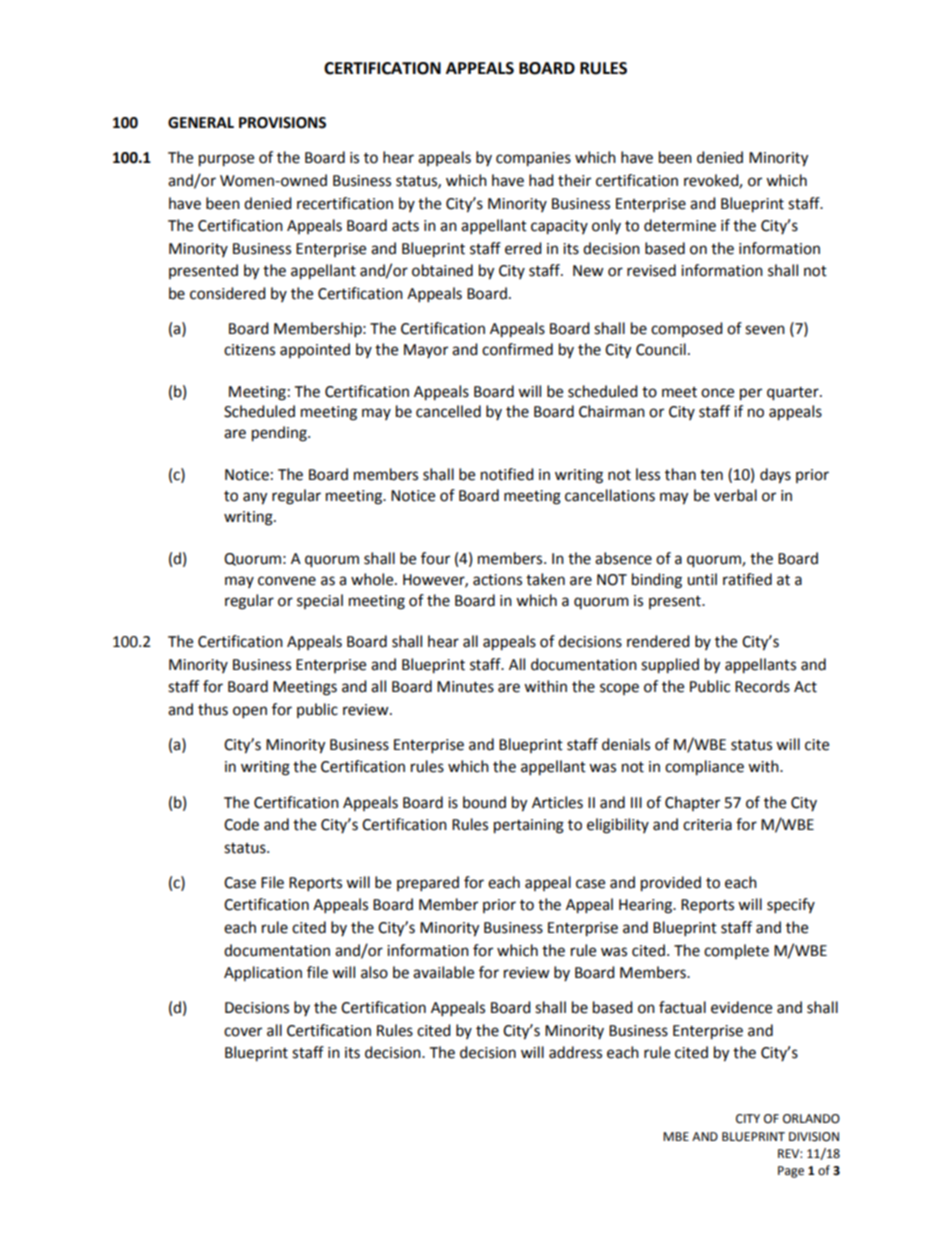  Describe the element at coordinates (282, 123) in the screenshot. I see `PROVISIONS` at that location.
